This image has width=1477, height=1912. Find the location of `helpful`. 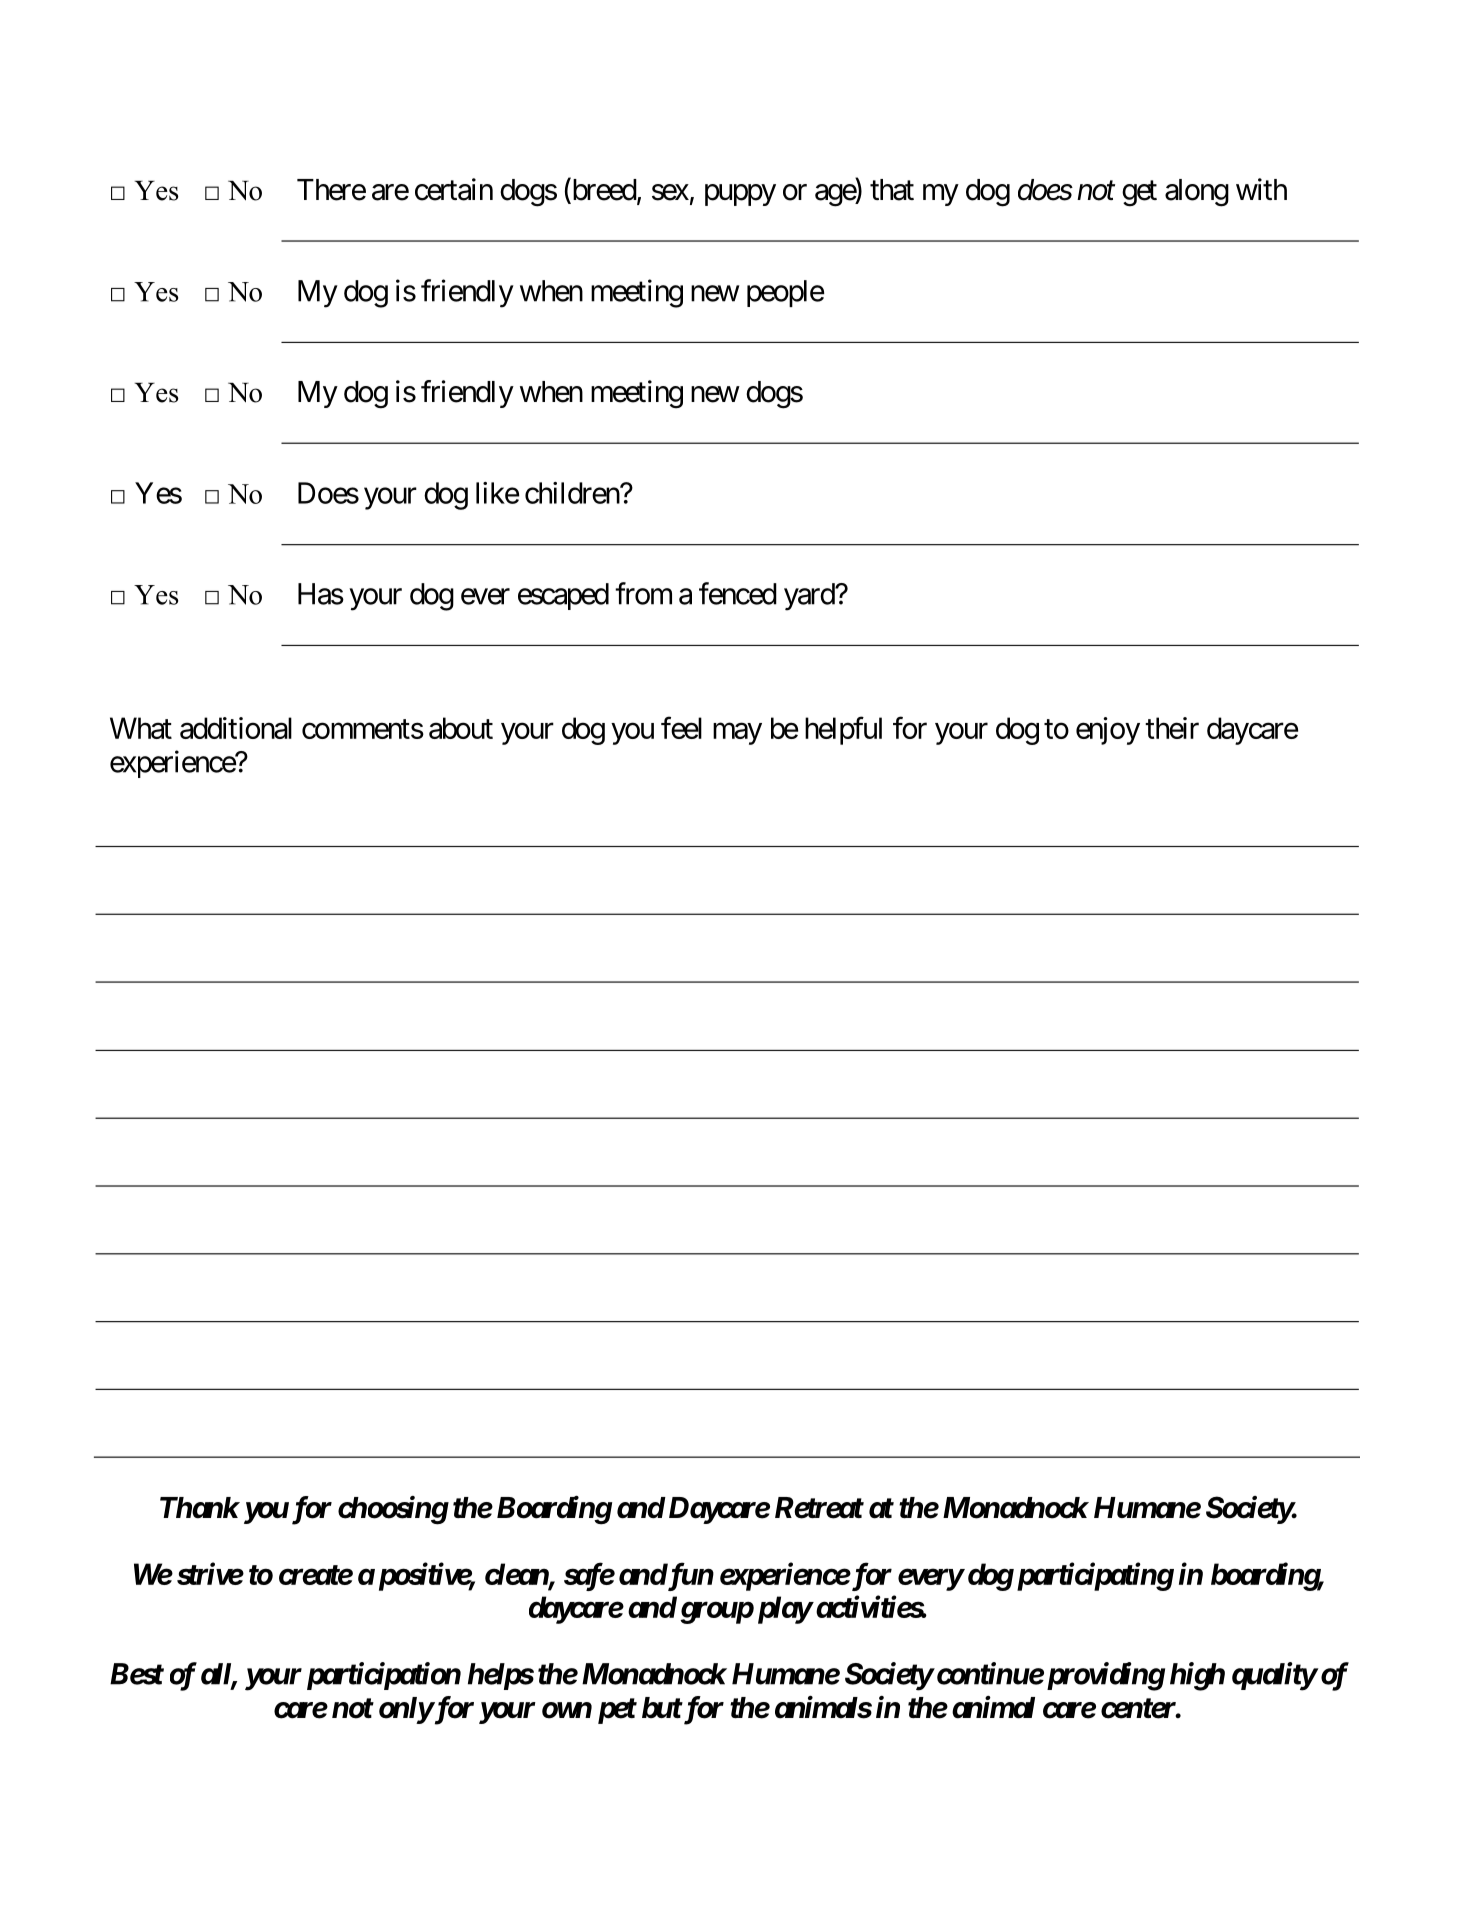

helpful is located at coordinates (843, 730).
